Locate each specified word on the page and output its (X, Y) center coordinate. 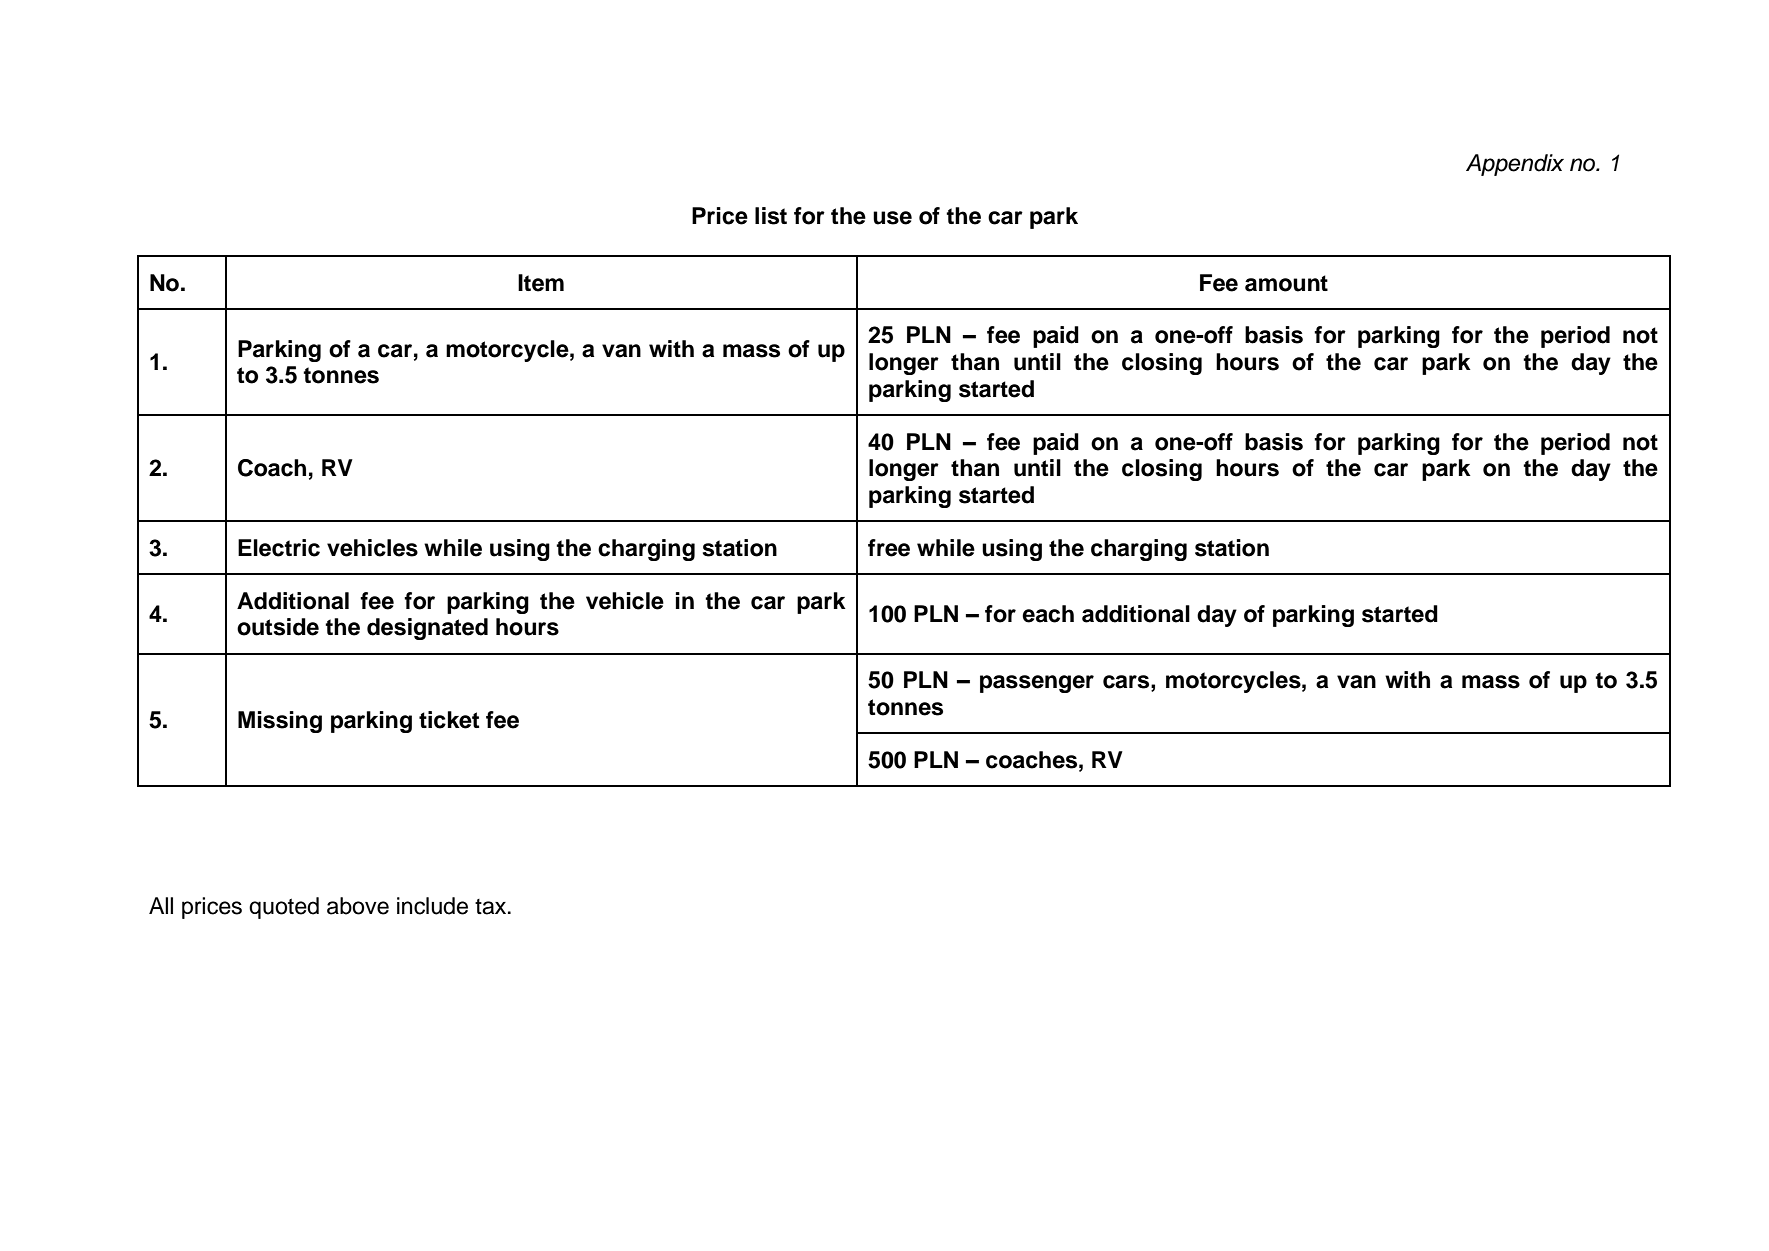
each (1048, 614)
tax (492, 907)
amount (1286, 283)
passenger (1037, 684)
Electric (279, 548)
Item (541, 283)
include (432, 906)
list (771, 216)
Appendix (1515, 165)
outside (278, 627)
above (358, 906)
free (889, 548)
